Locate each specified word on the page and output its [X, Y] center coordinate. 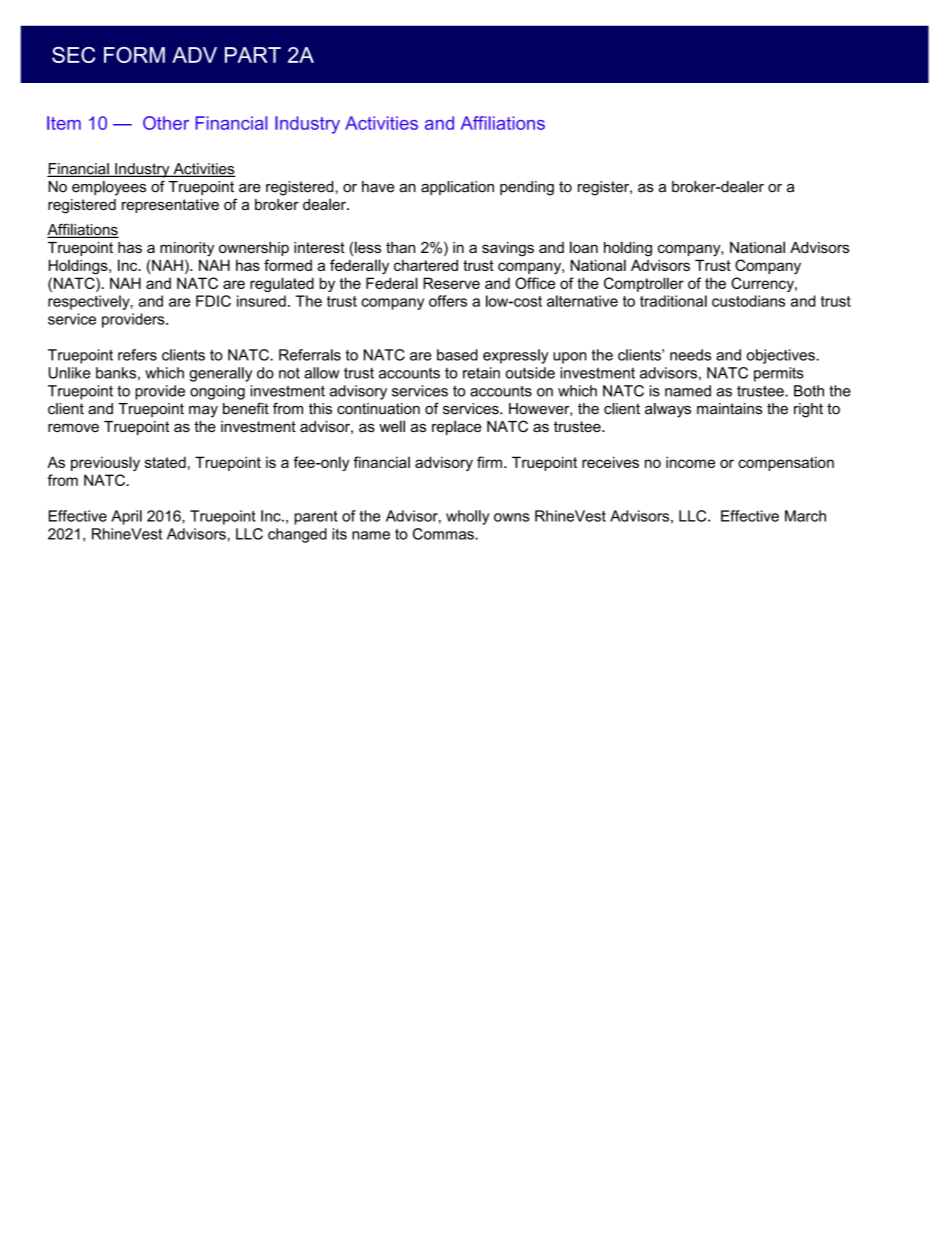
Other [166, 123]
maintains [729, 409]
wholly [467, 517]
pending [527, 188]
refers [137, 355]
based [457, 355]
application [457, 188]
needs [690, 355]
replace [457, 427]
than [400, 247]
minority [187, 249]
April [126, 517]
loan [584, 247]
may [203, 412]
